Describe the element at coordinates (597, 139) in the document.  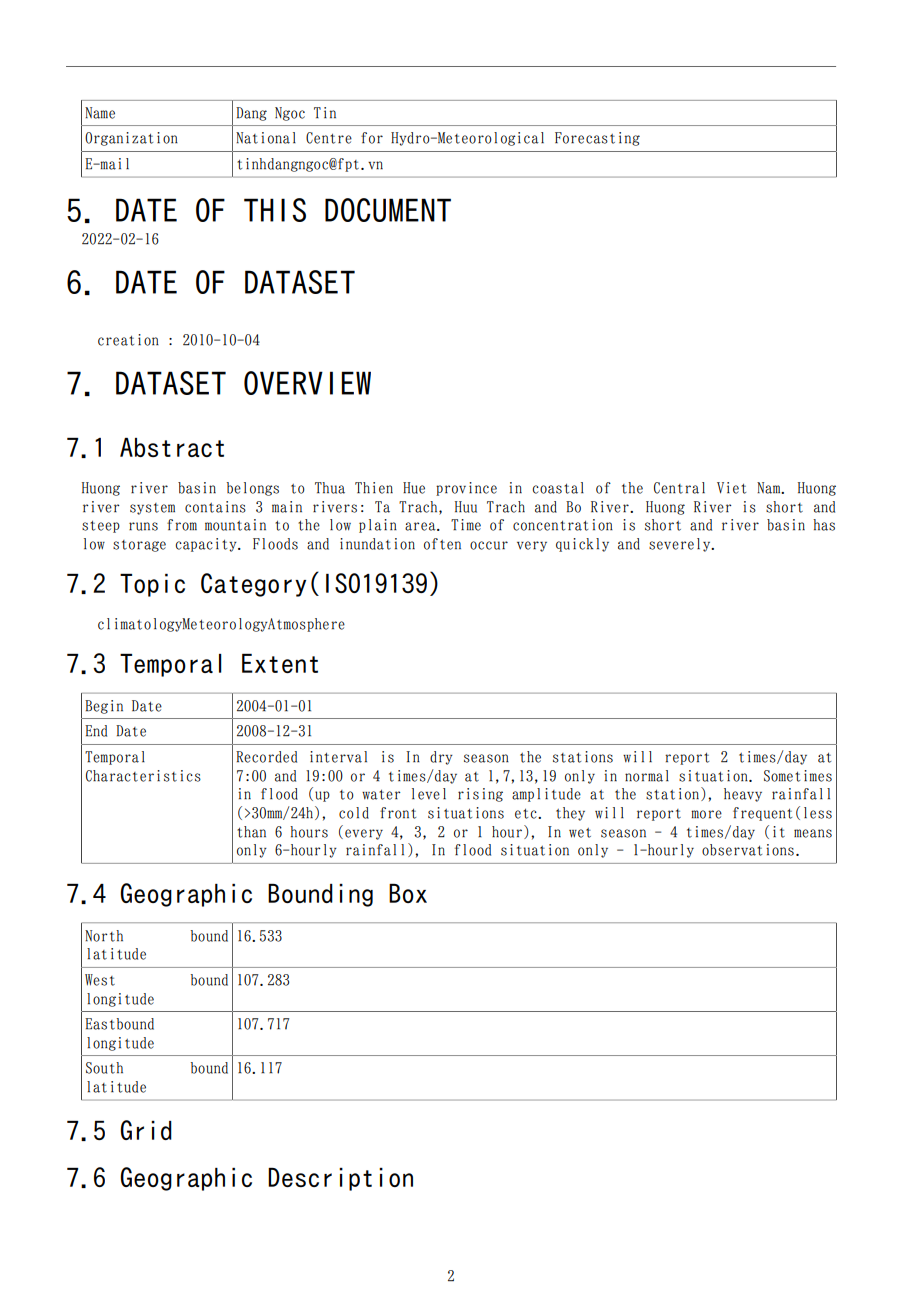
I see `Forecasting` at that location.
